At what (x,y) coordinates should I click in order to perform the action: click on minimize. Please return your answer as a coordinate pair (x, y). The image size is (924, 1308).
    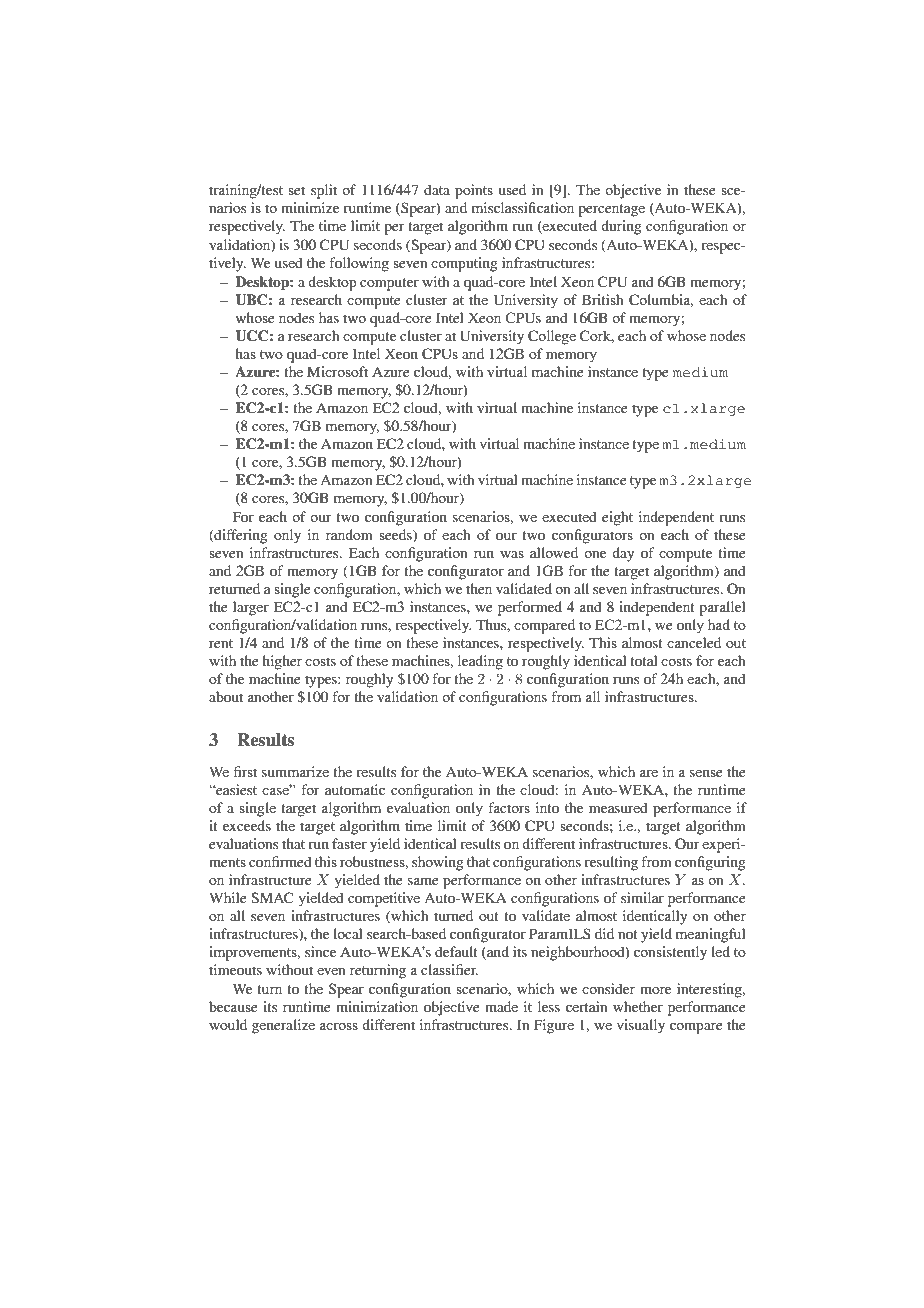
    Looking at the image, I should click on (310, 207).
